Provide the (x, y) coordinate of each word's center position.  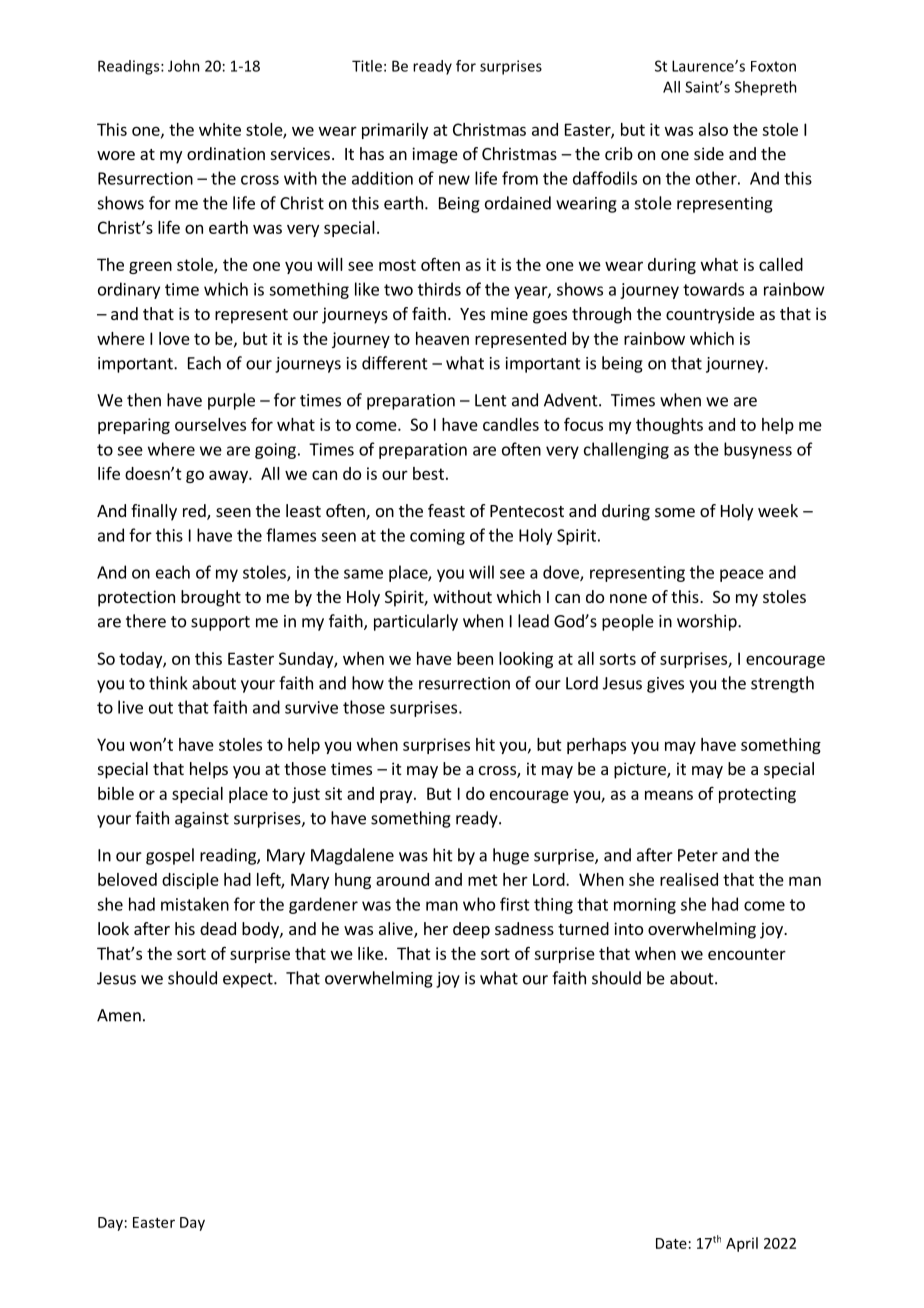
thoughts (669, 426)
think (168, 683)
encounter (747, 954)
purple (231, 401)
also (713, 129)
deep (471, 930)
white (220, 129)
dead (218, 928)
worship (708, 622)
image (435, 155)
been (475, 658)
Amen (119, 1015)
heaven (442, 338)
